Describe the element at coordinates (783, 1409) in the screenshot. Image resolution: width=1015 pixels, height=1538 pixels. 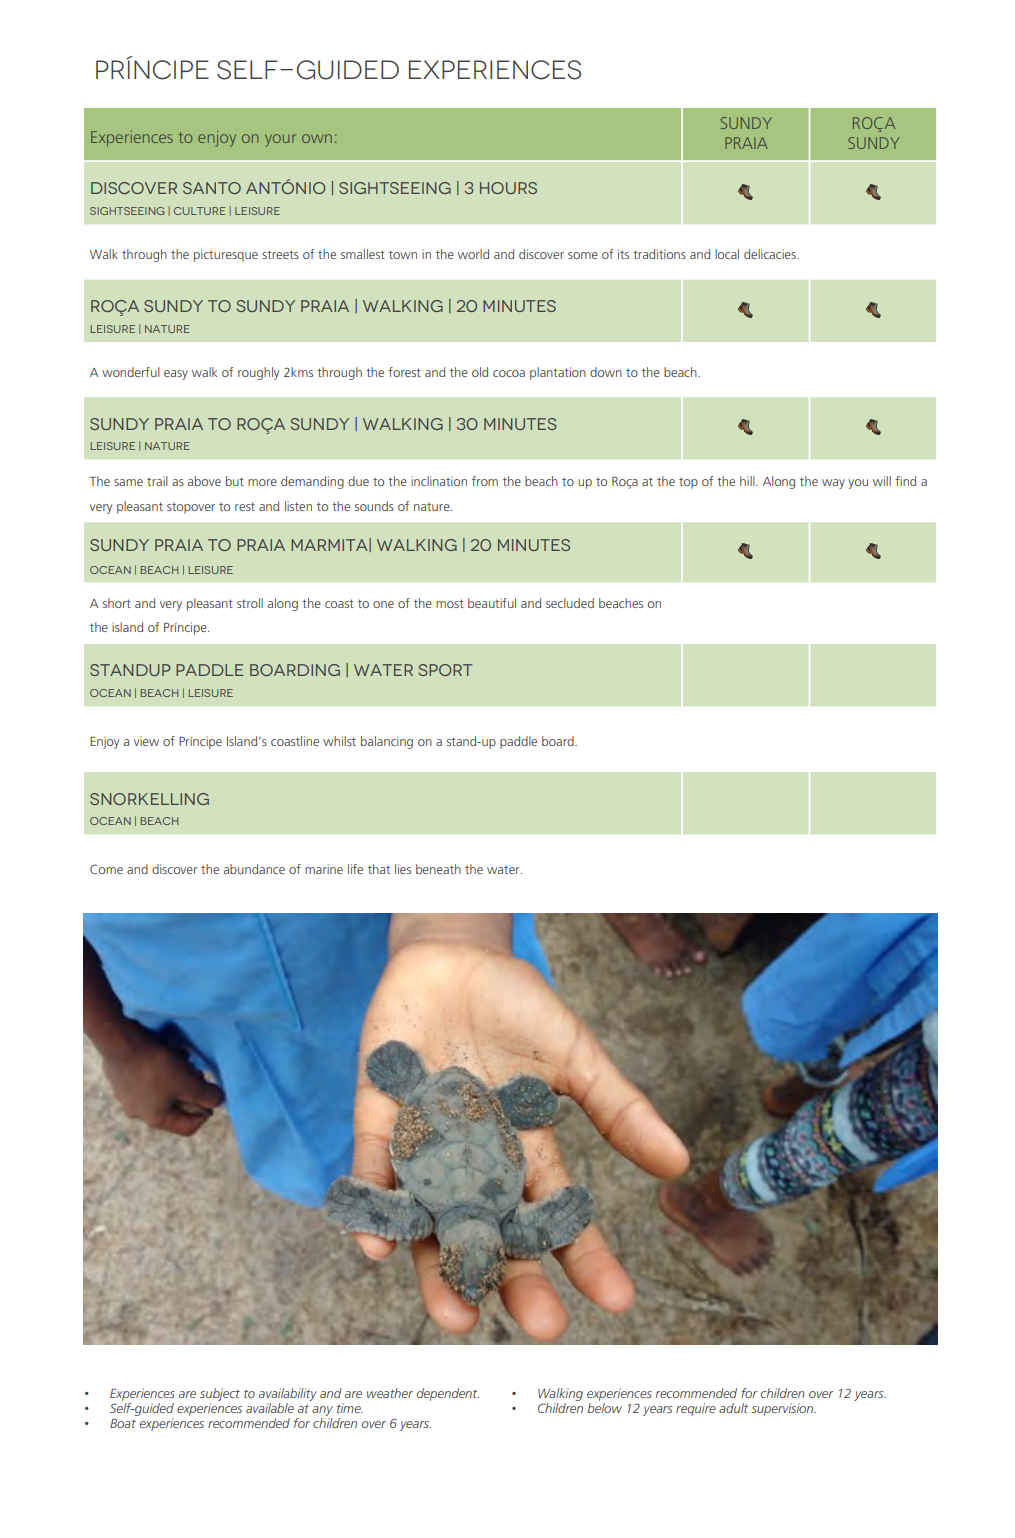
I see `supervision` at that location.
